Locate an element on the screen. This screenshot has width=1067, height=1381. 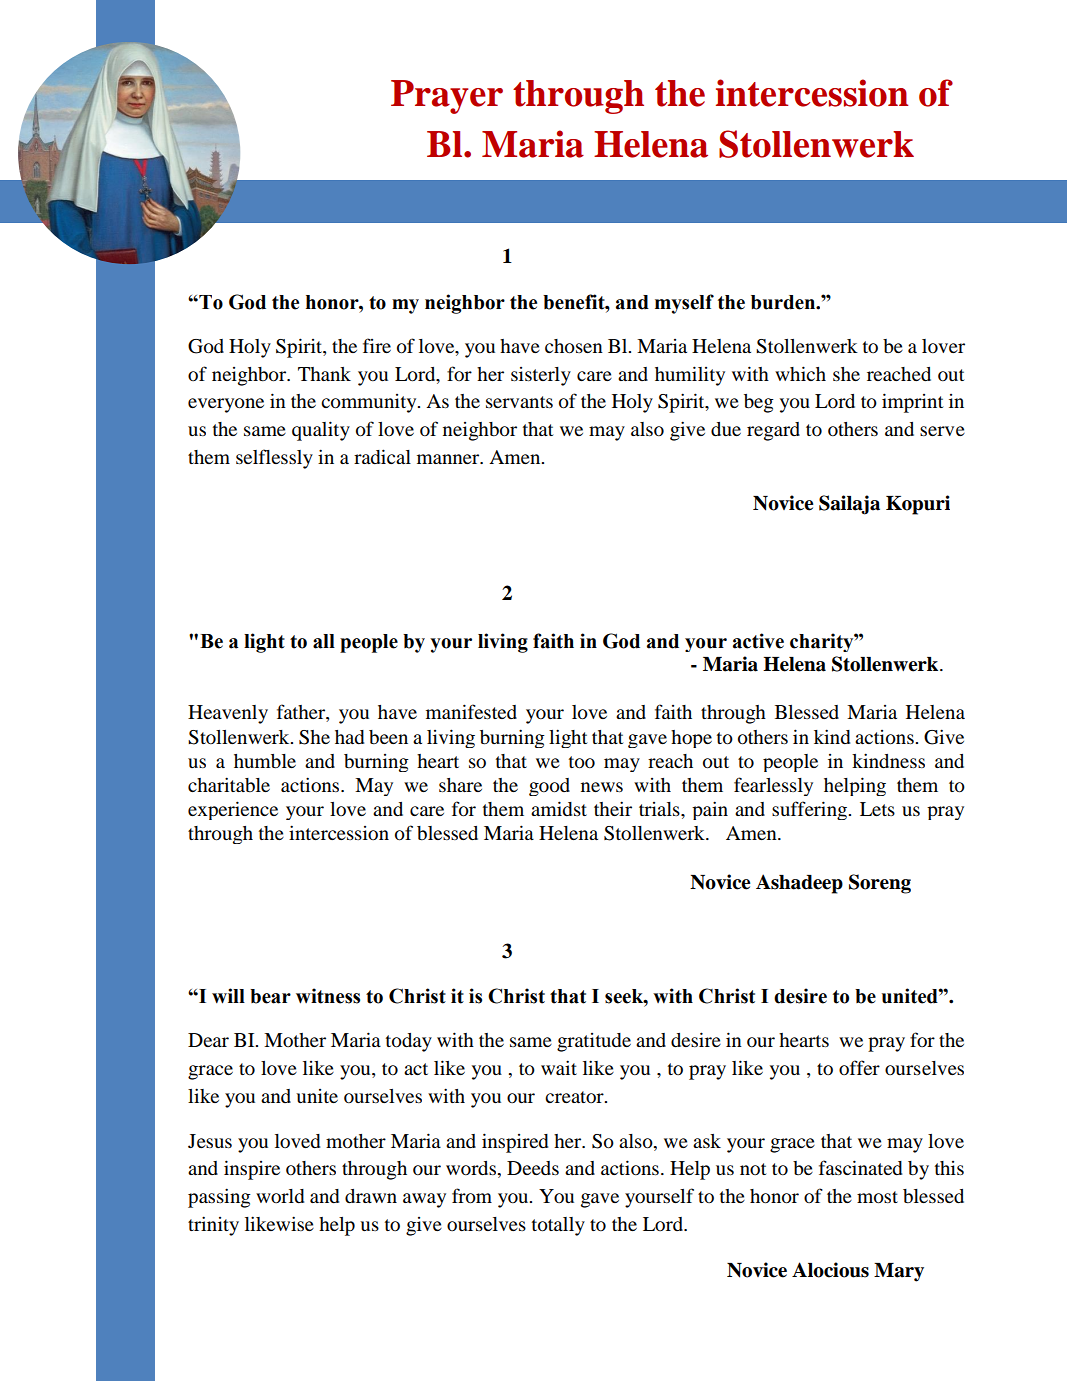
totally is located at coordinates (558, 1226).
